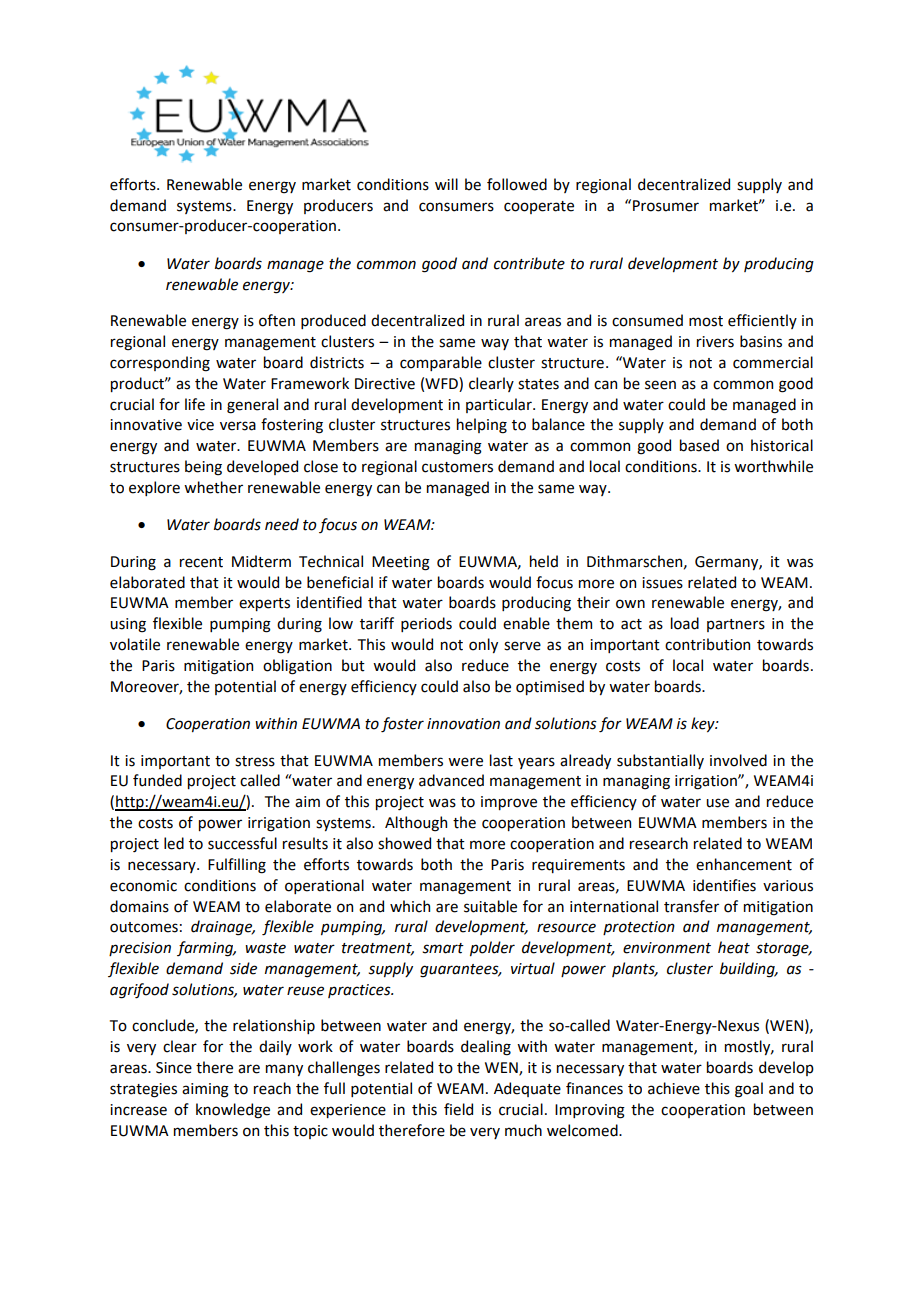  I want to click on often, so click(277, 320).
